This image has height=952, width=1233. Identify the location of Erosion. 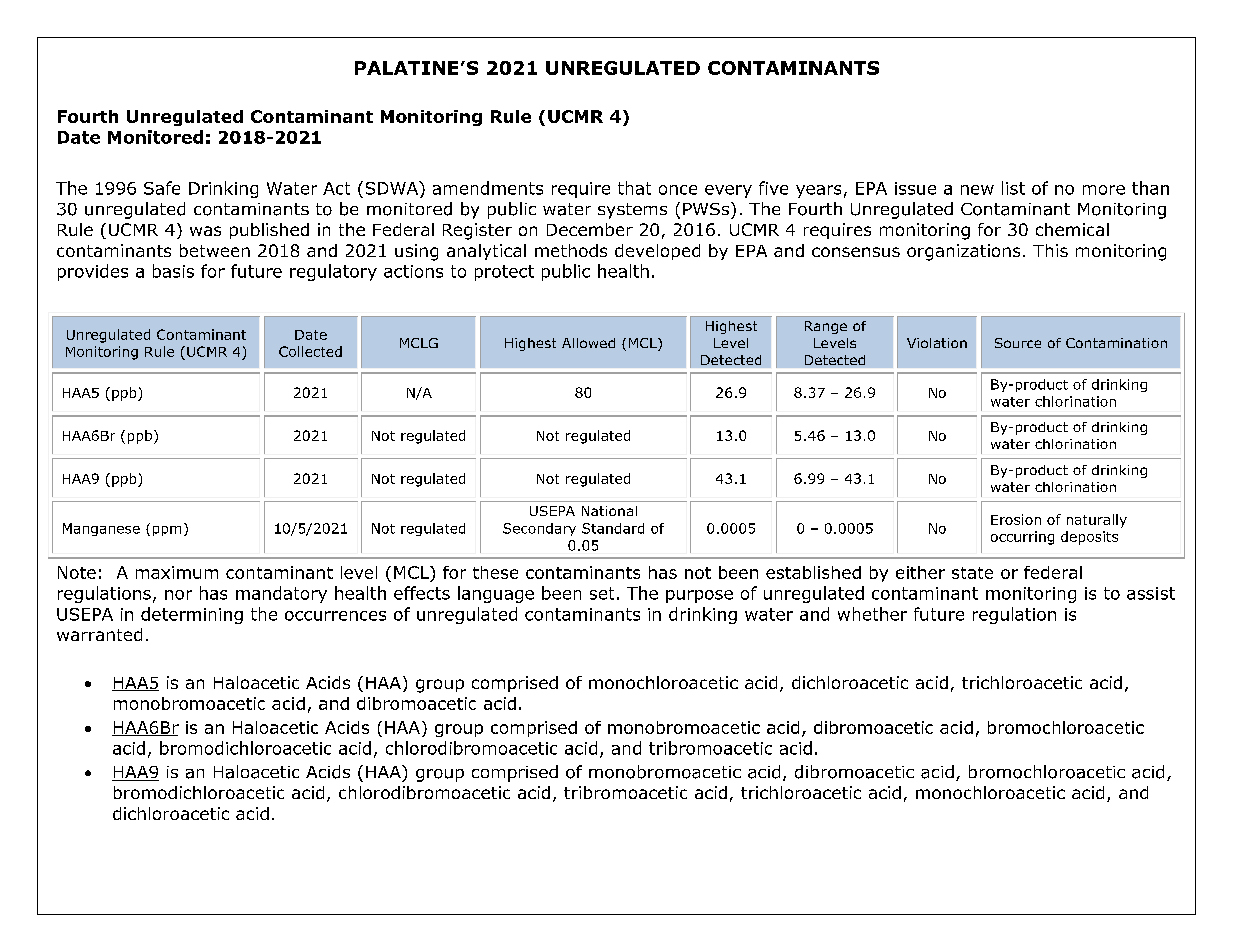
(1016, 519).
